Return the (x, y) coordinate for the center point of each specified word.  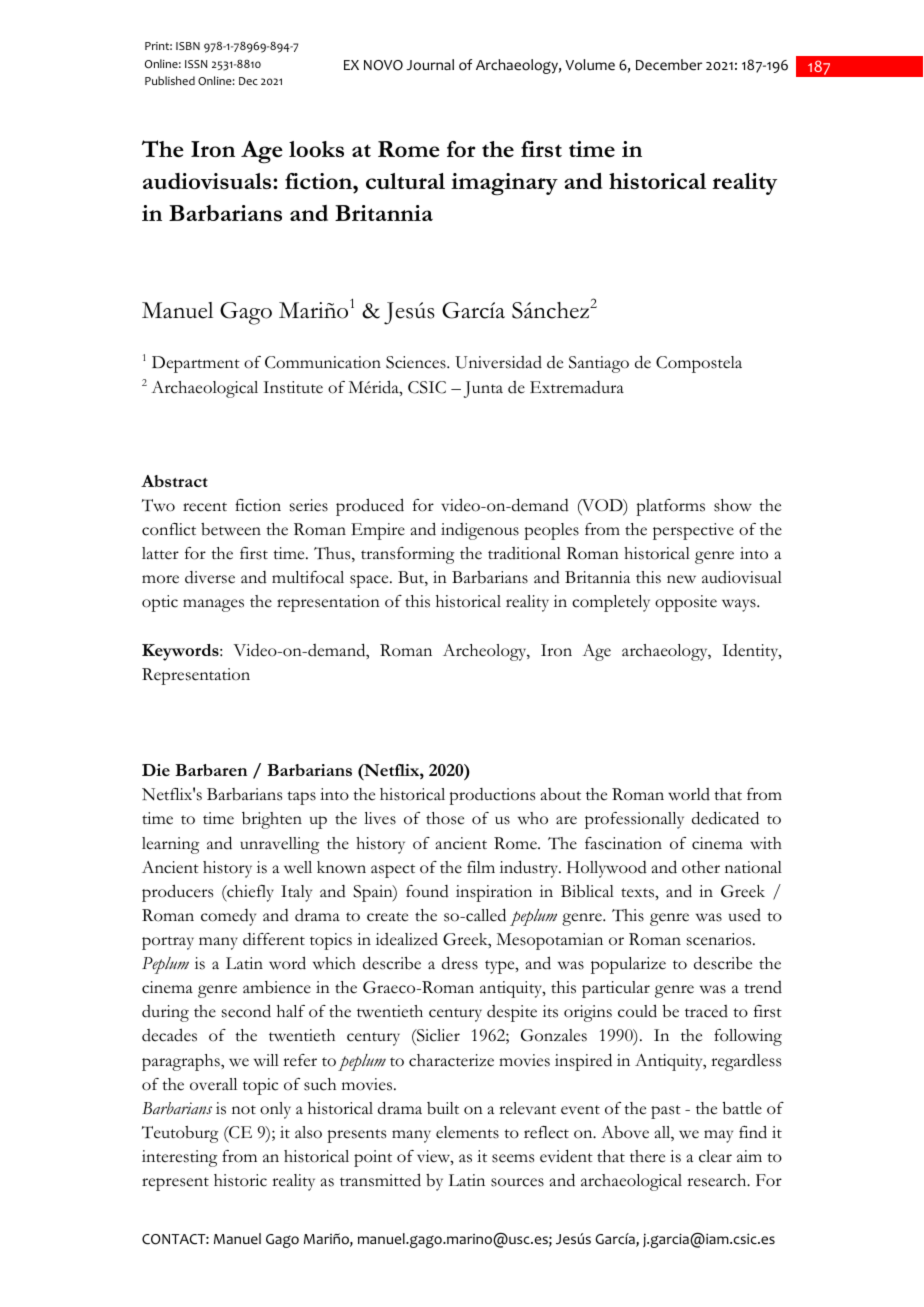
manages (213, 605)
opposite (686, 603)
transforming (407, 555)
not (244, 1110)
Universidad (498, 362)
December (669, 65)
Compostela (699, 364)
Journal (430, 65)
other (701, 867)
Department (196, 364)
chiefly (249, 893)
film (481, 867)
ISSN (196, 64)
